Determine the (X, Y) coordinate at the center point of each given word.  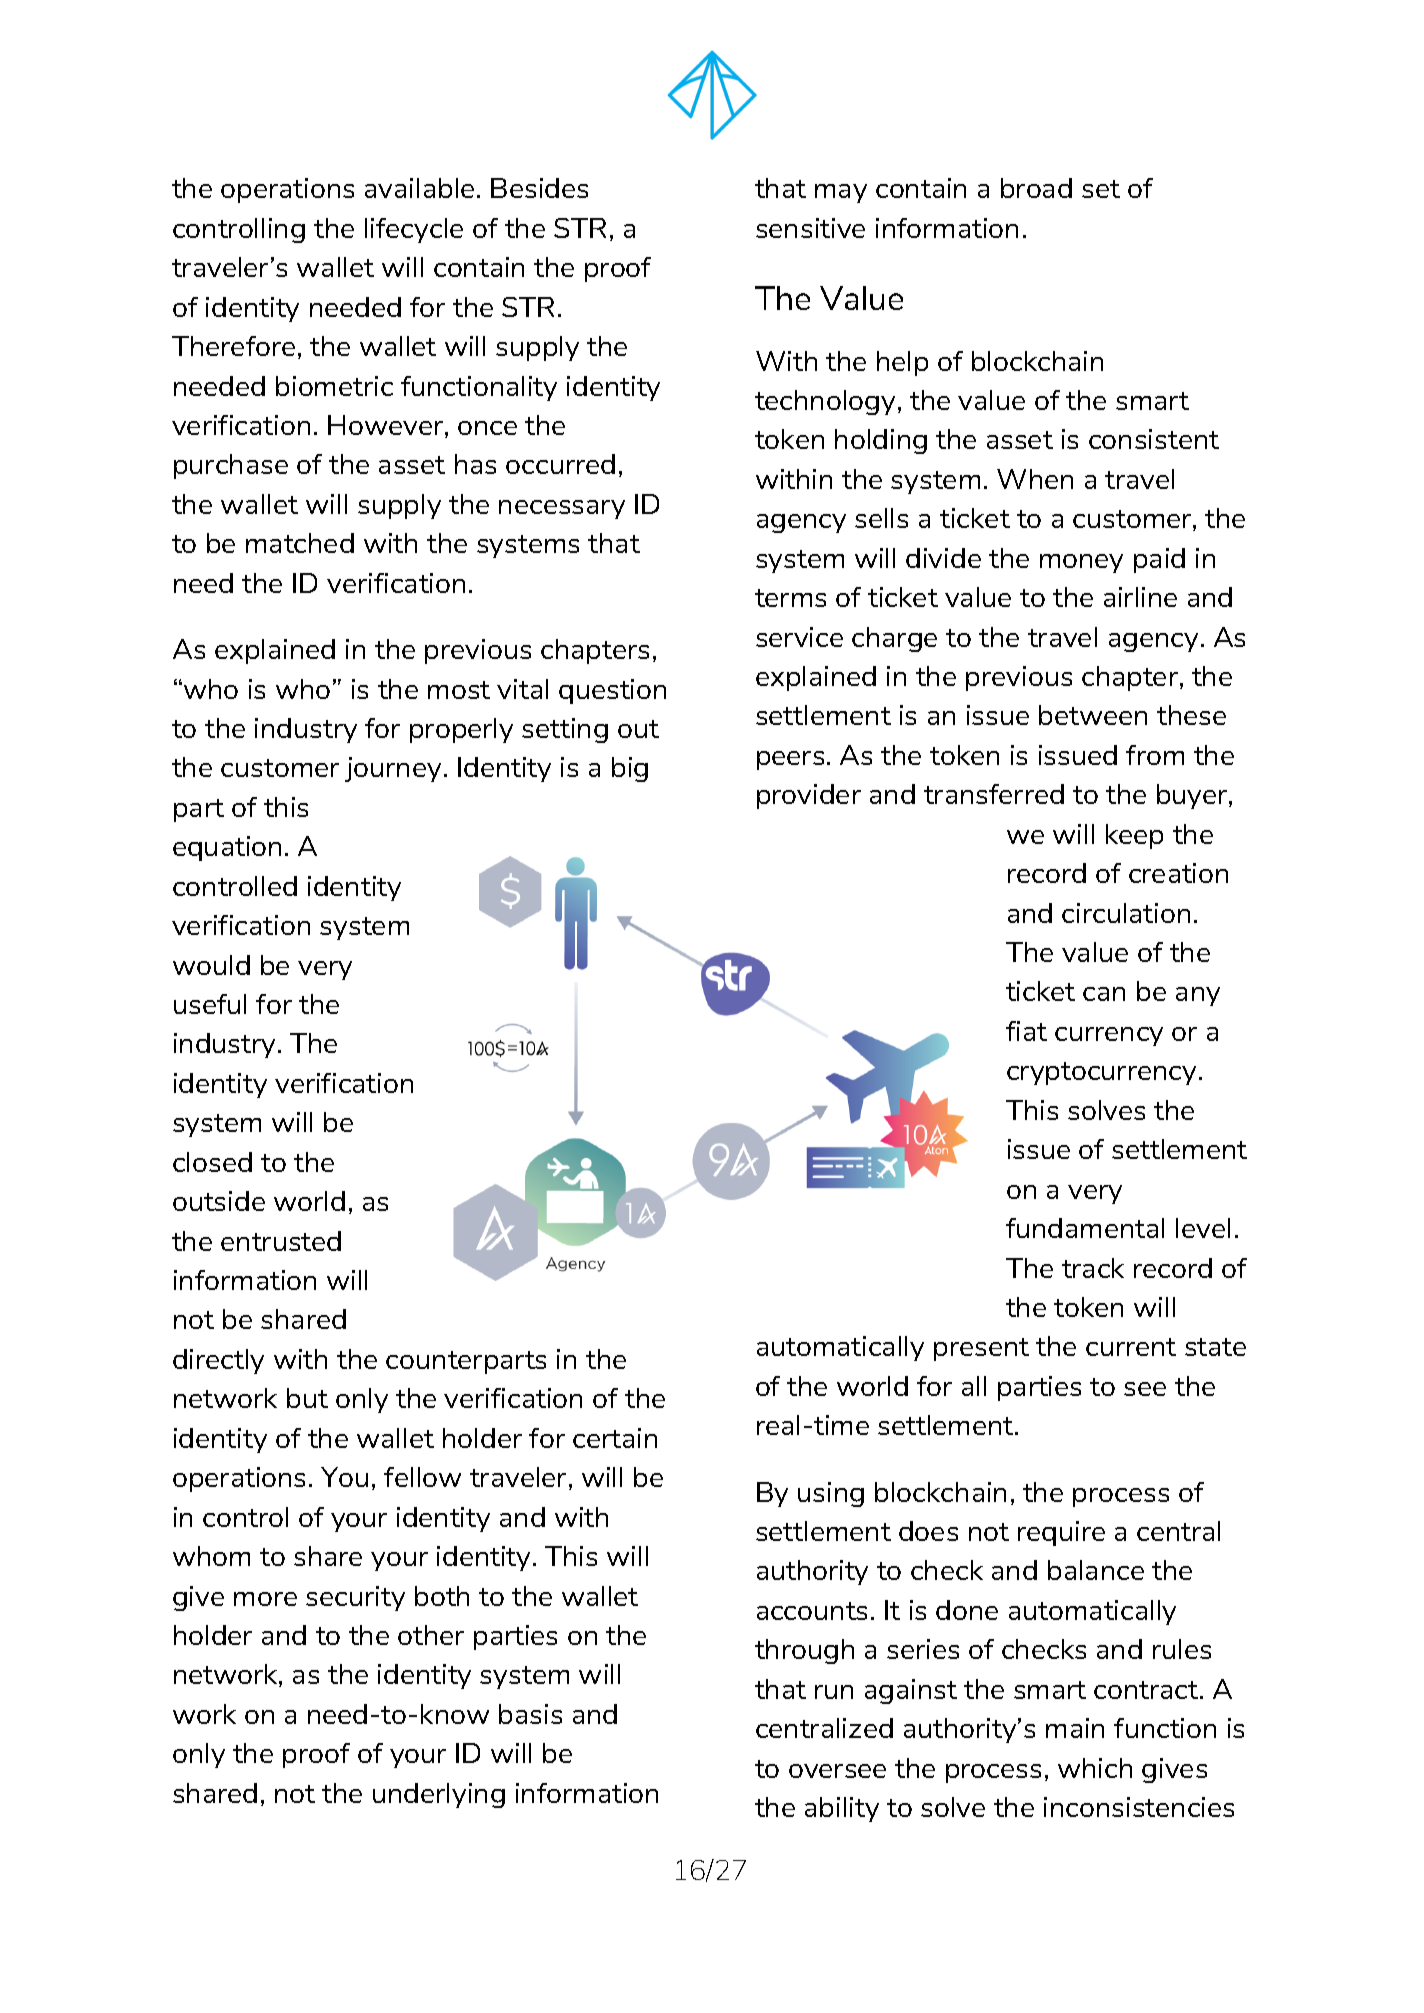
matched (300, 543)
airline (1140, 597)
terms (790, 598)
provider (809, 796)
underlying (439, 1795)
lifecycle (414, 230)
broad (1036, 188)
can (1104, 994)
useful (210, 1004)
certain (615, 1438)
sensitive (810, 228)
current (1131, 1347)
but (307, 1398)
